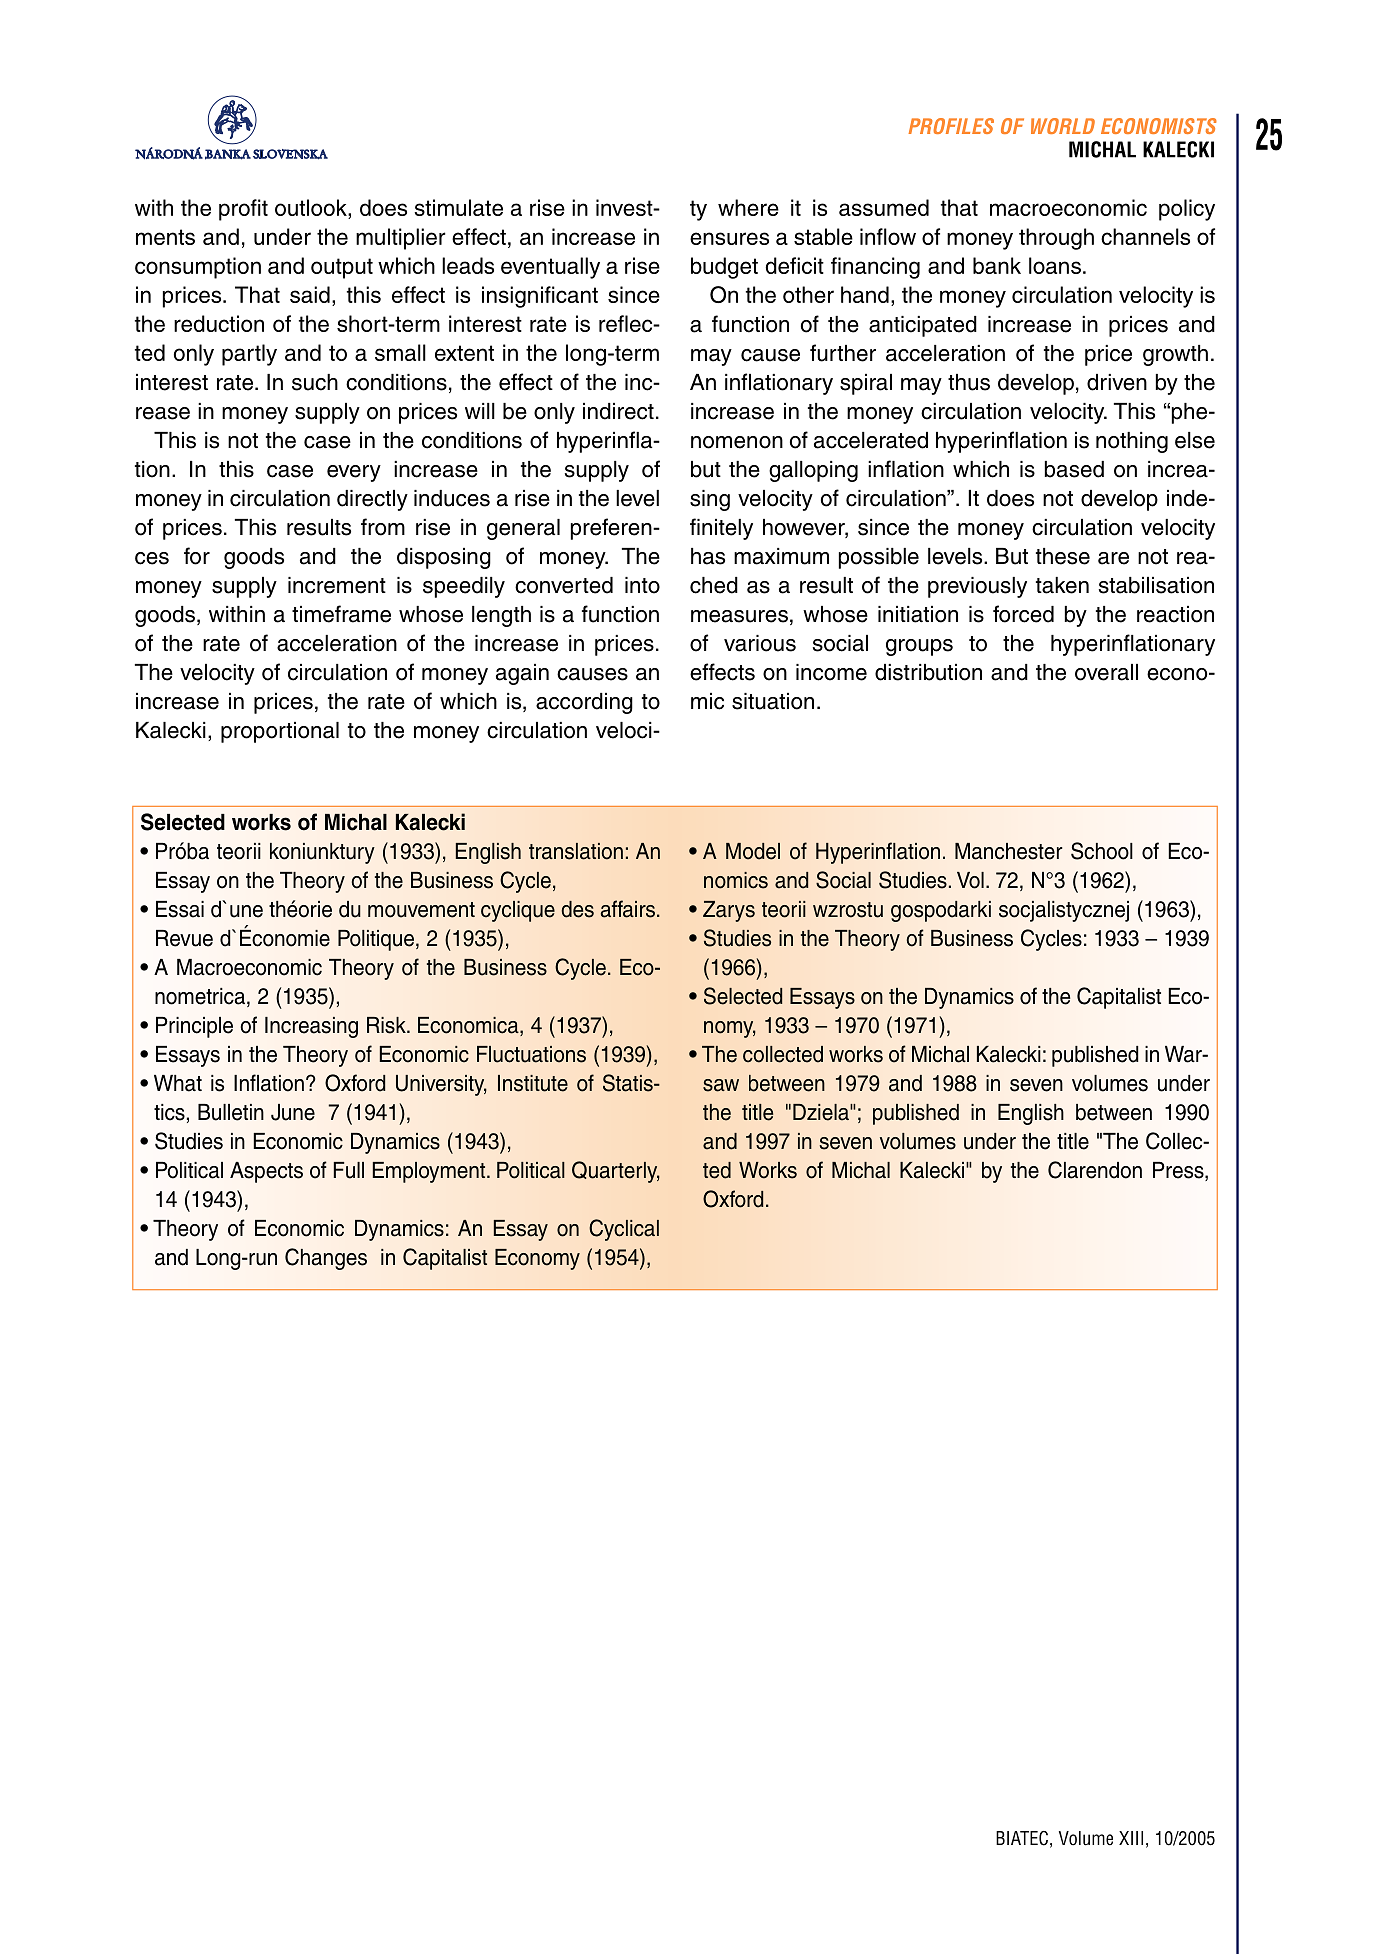 This page has height=1954, width=1381. Describe the element at coordinates (729, 238) in the page. I see `ensures` at that location.
